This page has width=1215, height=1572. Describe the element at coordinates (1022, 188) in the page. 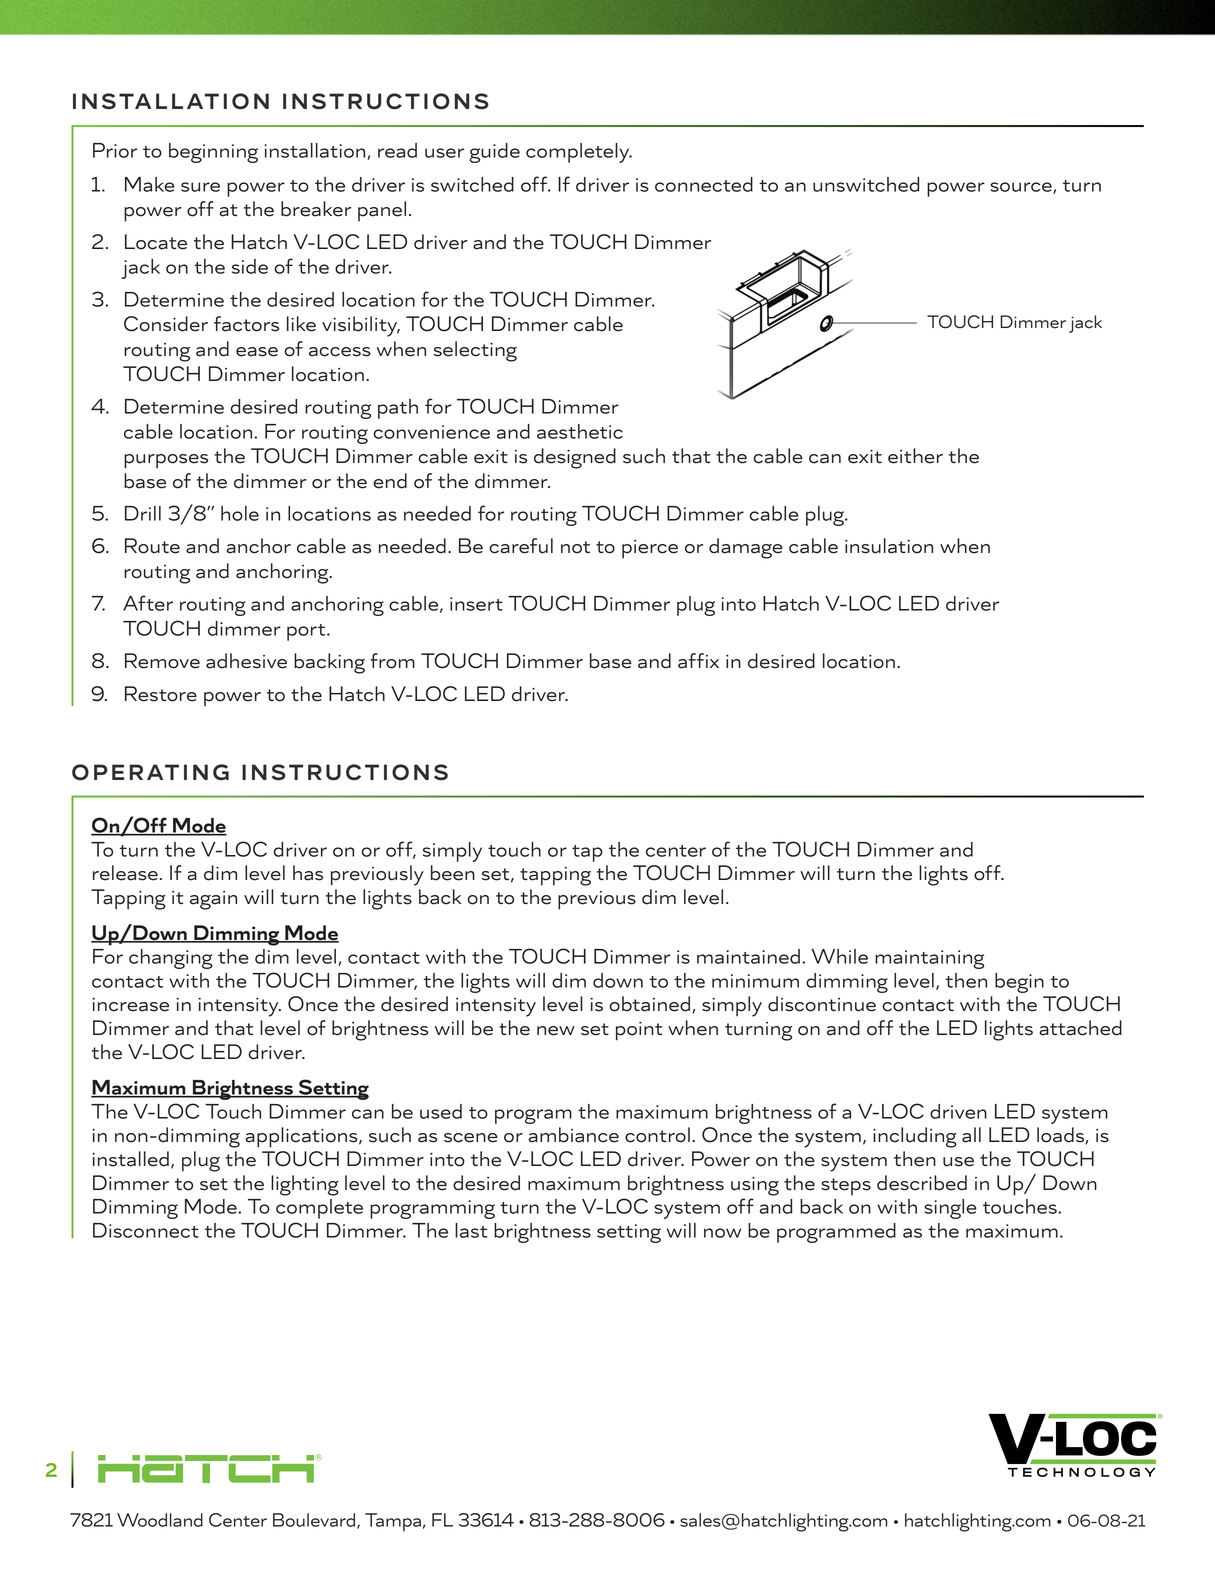

I see `source` at that location.
